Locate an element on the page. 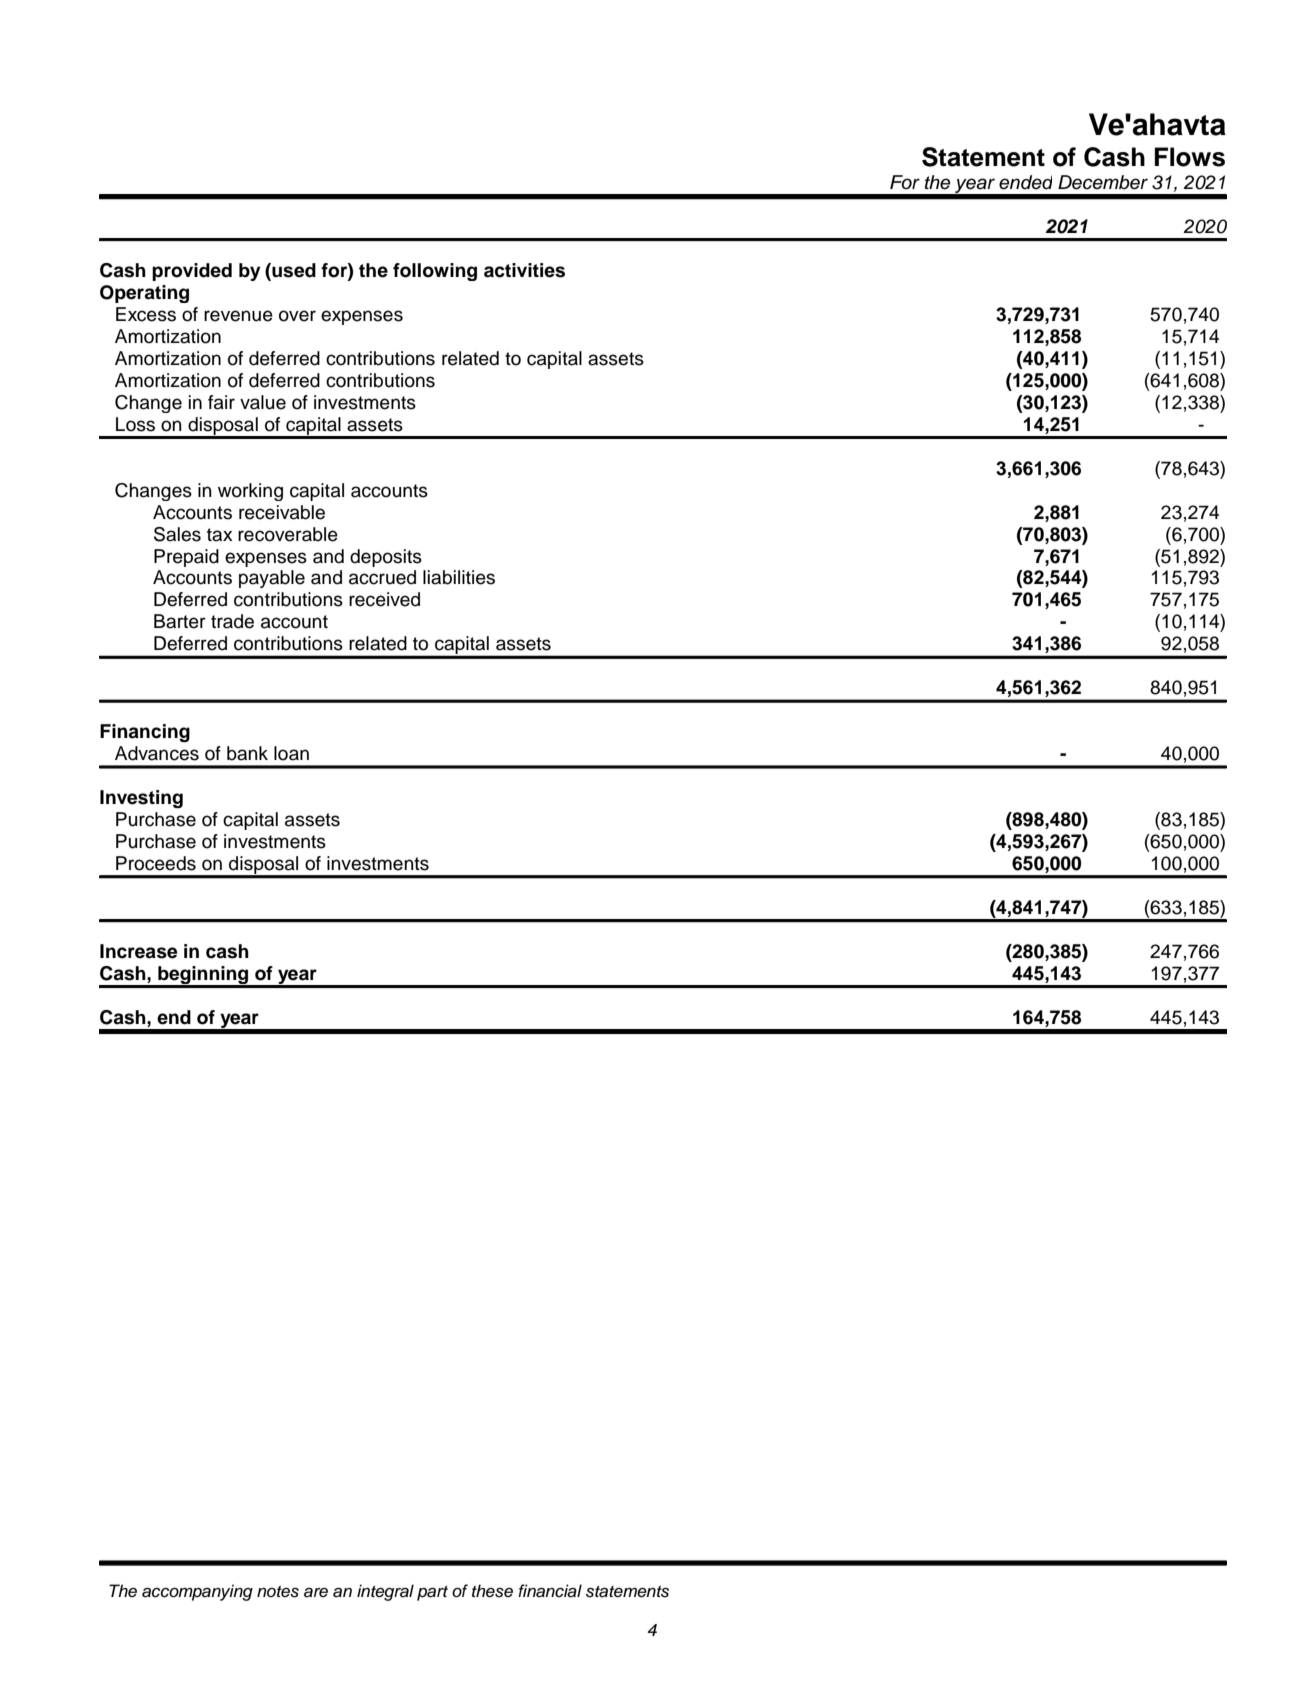  activities is located at coordinates (524, 270).
